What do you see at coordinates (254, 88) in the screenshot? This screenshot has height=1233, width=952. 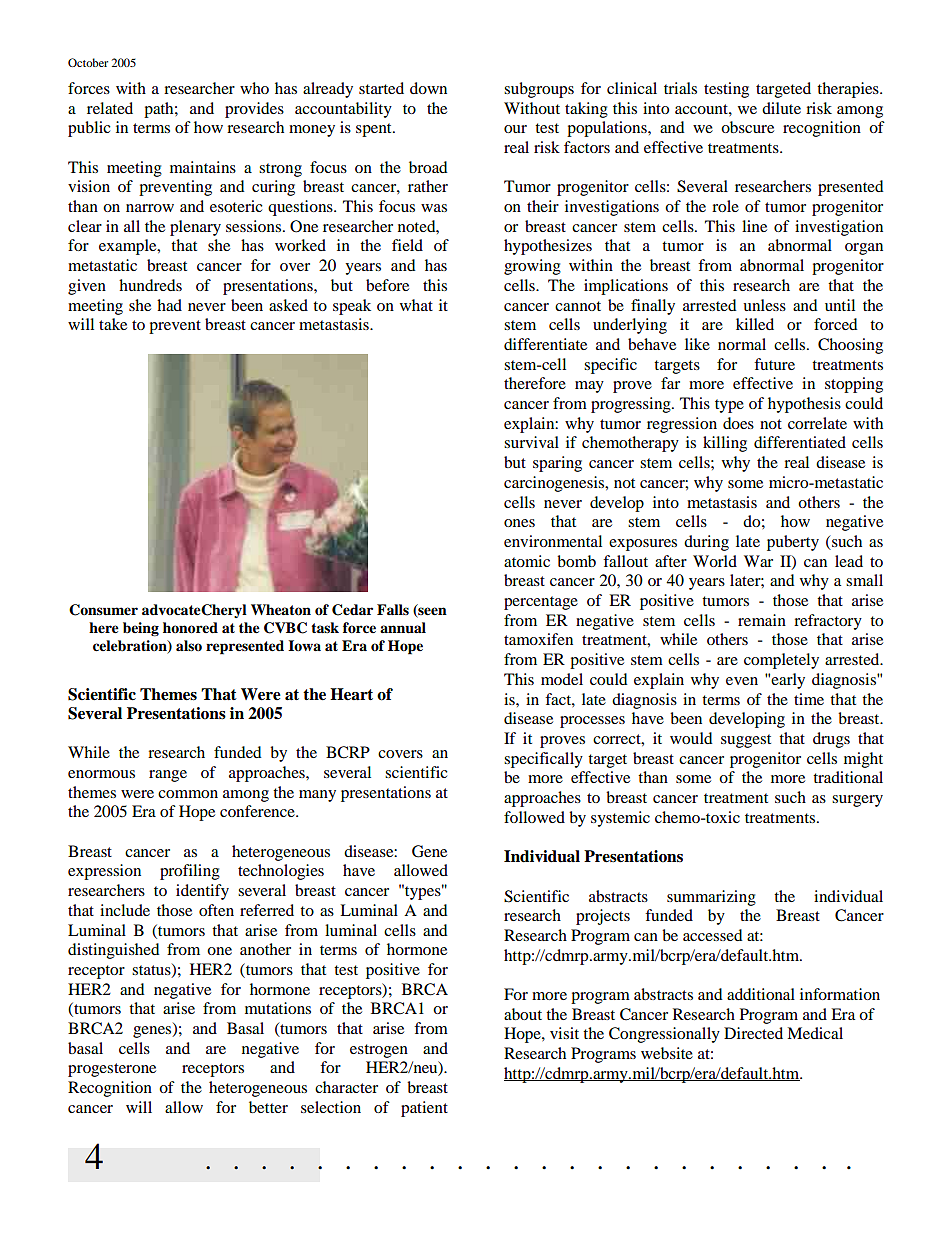 I see `who` at bounding box center [254, 88].
